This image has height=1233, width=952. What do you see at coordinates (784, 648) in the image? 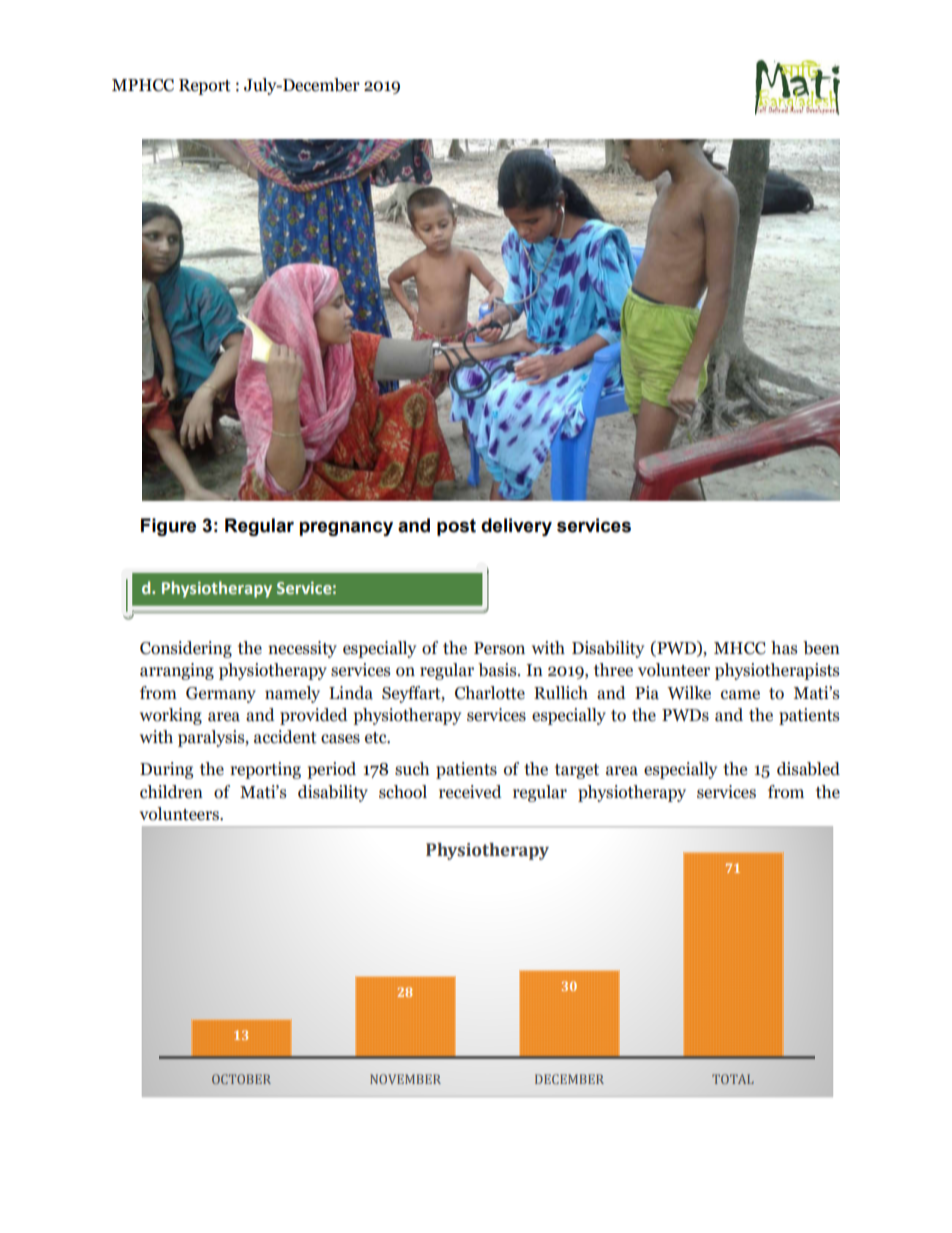
I see `has` at bounding box center [784, 648].
